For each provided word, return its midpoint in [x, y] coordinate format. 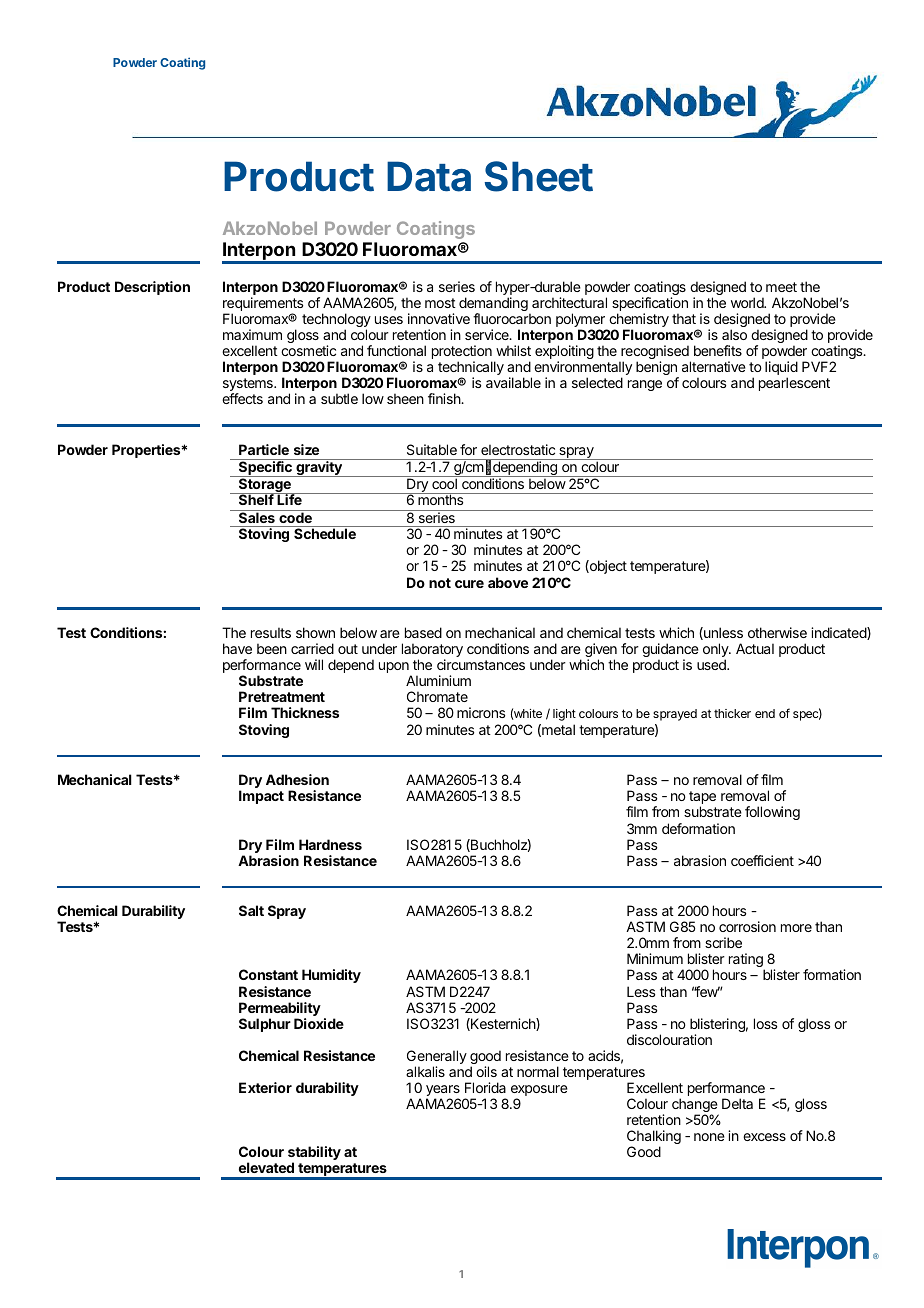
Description [152, 288]
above [508, 582]
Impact [261, 797]
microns [481, 712]
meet [781, 287]
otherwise [777, 632]
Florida [485, 1087]
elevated [266, 1167]
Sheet [539, 176]
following [772, 813]
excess [764, 1137]
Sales [257, 516]
